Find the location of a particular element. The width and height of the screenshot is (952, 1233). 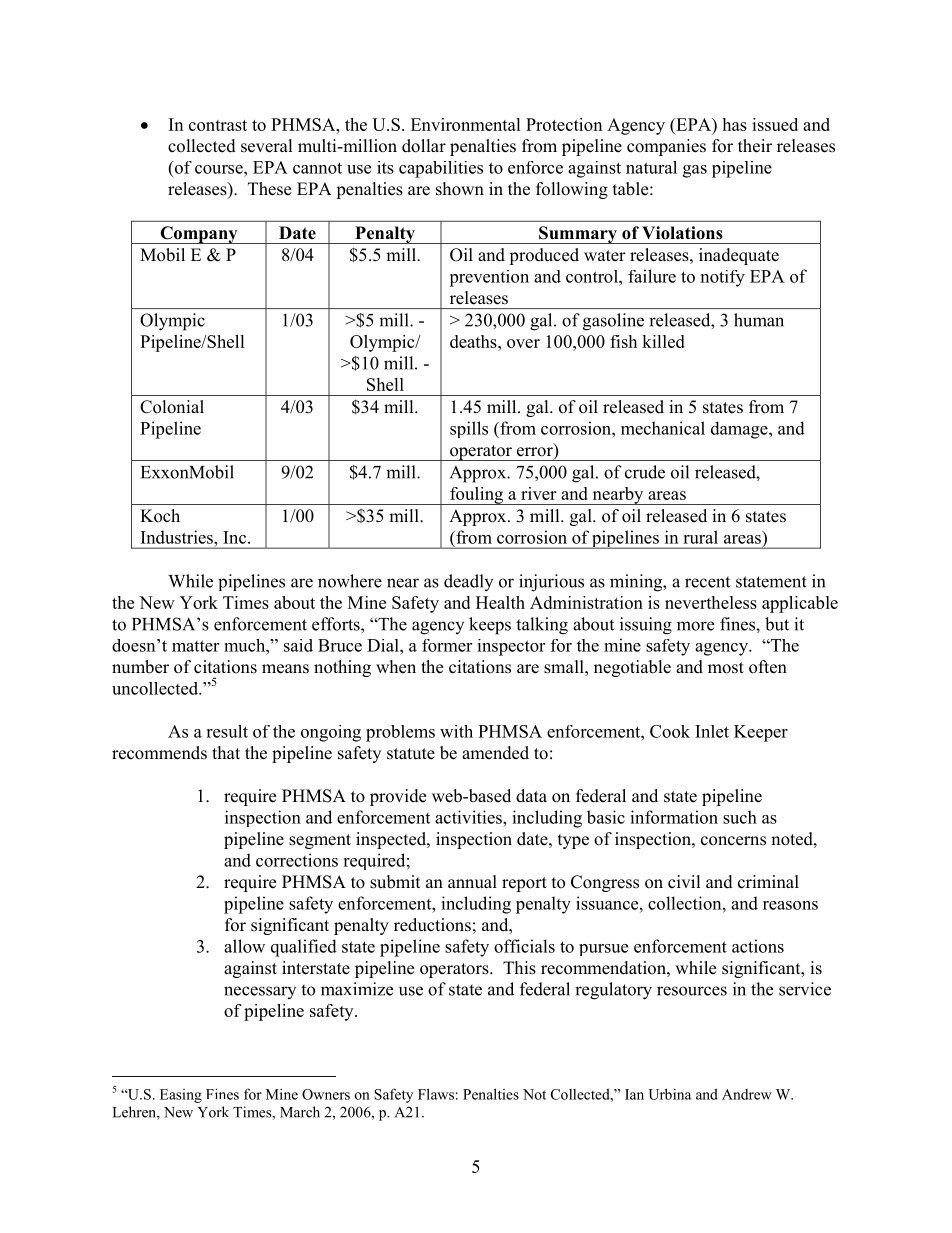

matter is located at coordinates (195, 646).
